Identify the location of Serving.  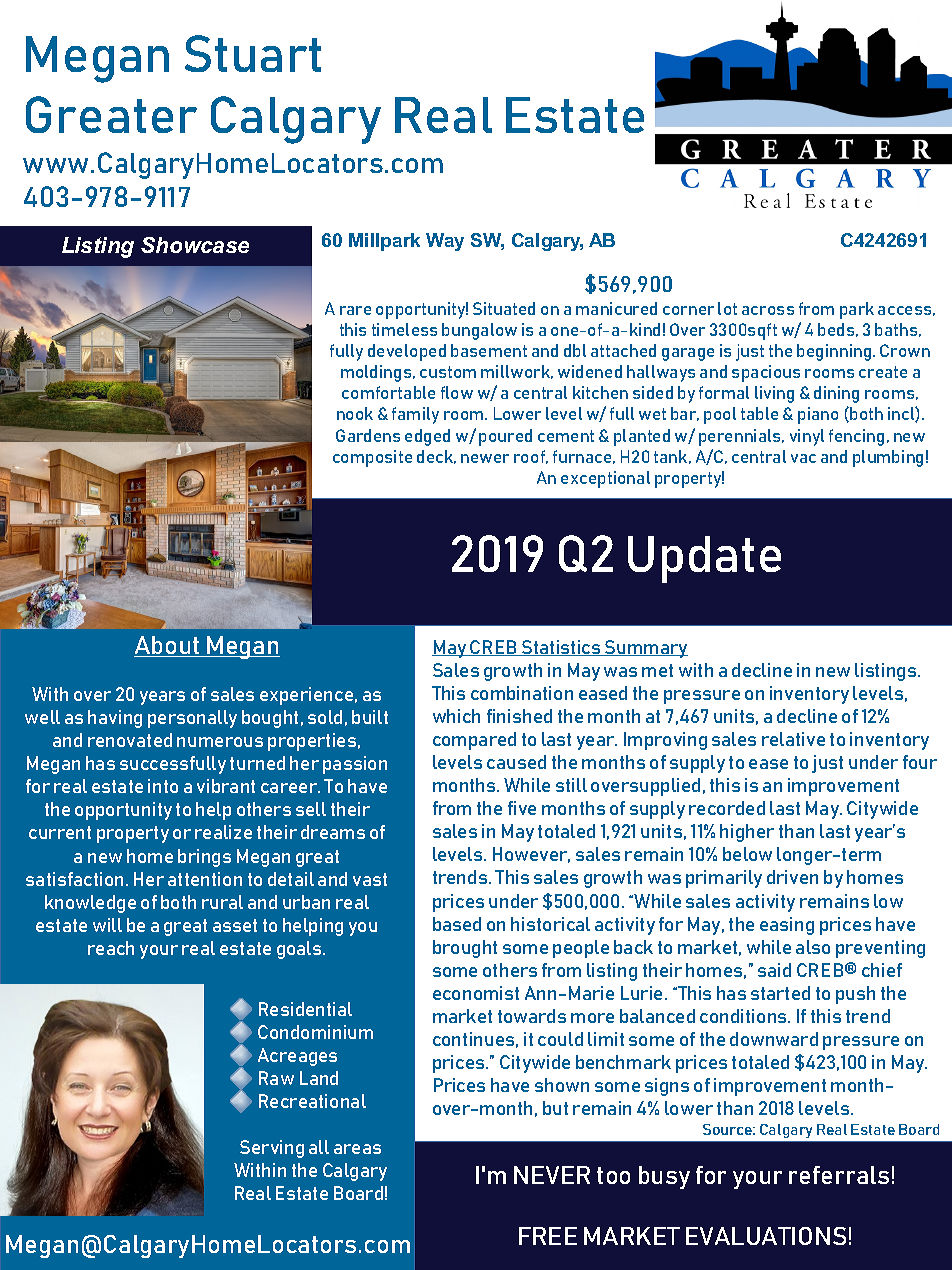
(272, 1149).
